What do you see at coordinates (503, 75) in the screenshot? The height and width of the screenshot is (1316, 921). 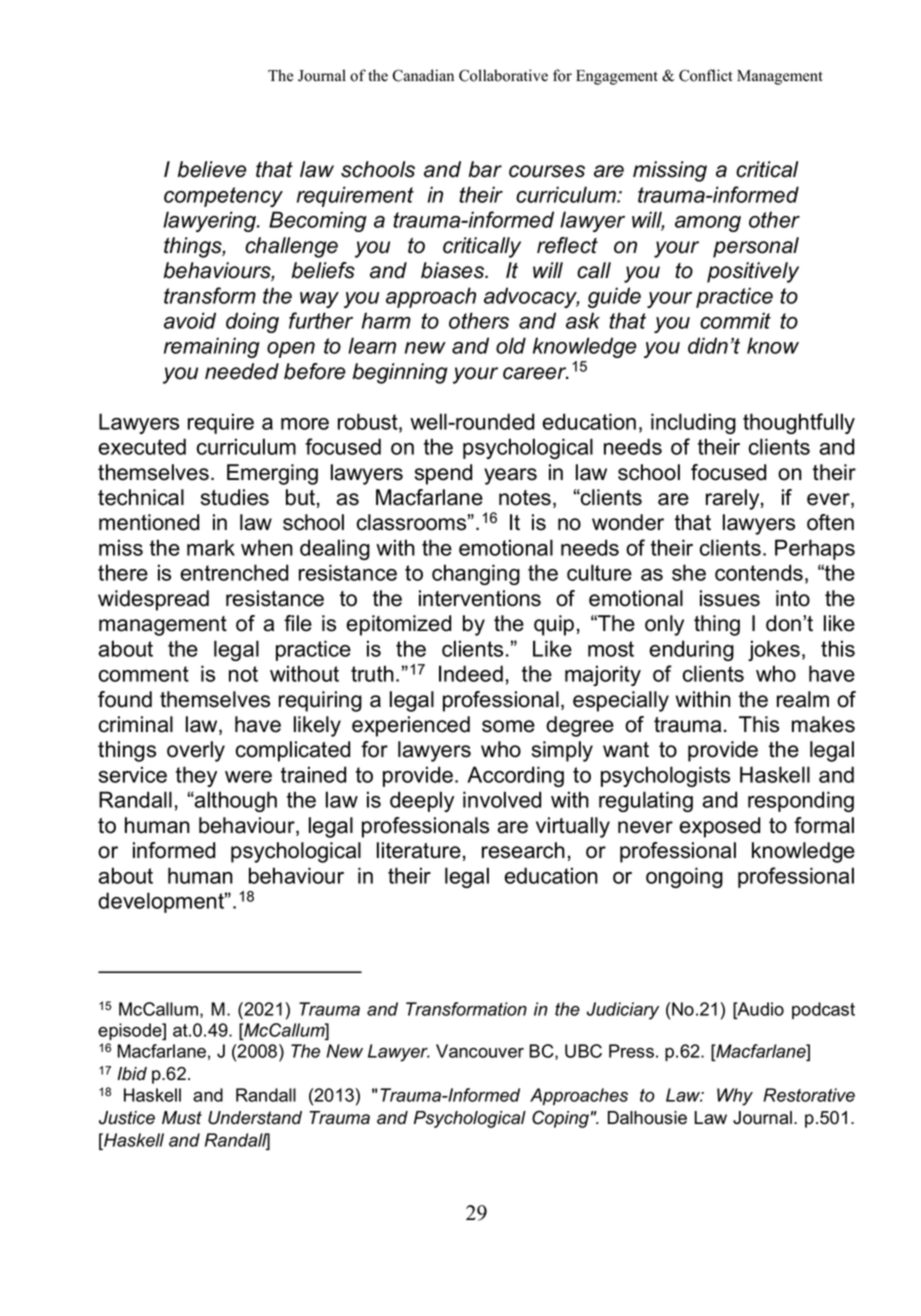 I see `Collaborative` at bounding box center [503, 75].
